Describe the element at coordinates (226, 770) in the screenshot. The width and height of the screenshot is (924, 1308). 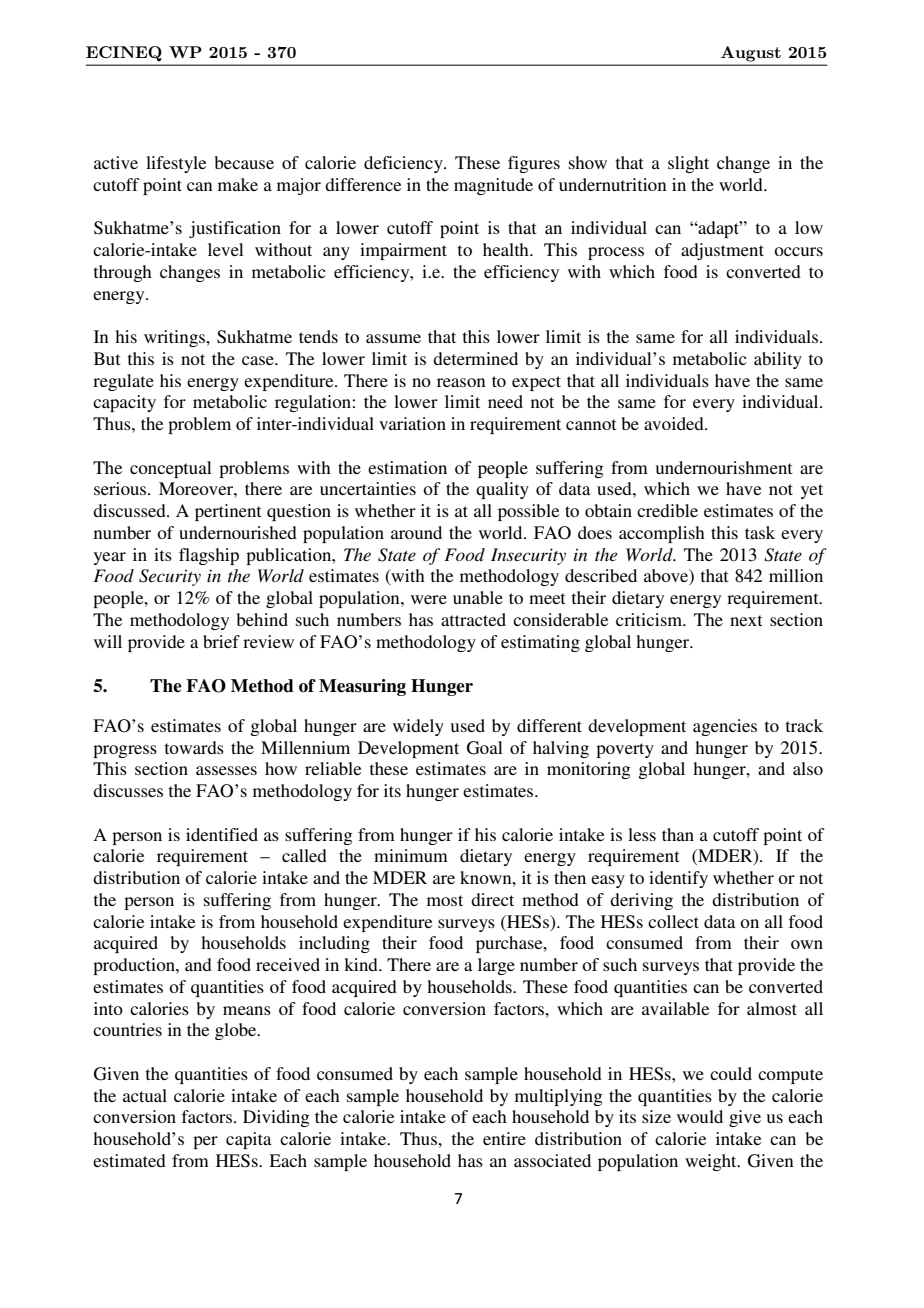
I see `assesses` at that location.
